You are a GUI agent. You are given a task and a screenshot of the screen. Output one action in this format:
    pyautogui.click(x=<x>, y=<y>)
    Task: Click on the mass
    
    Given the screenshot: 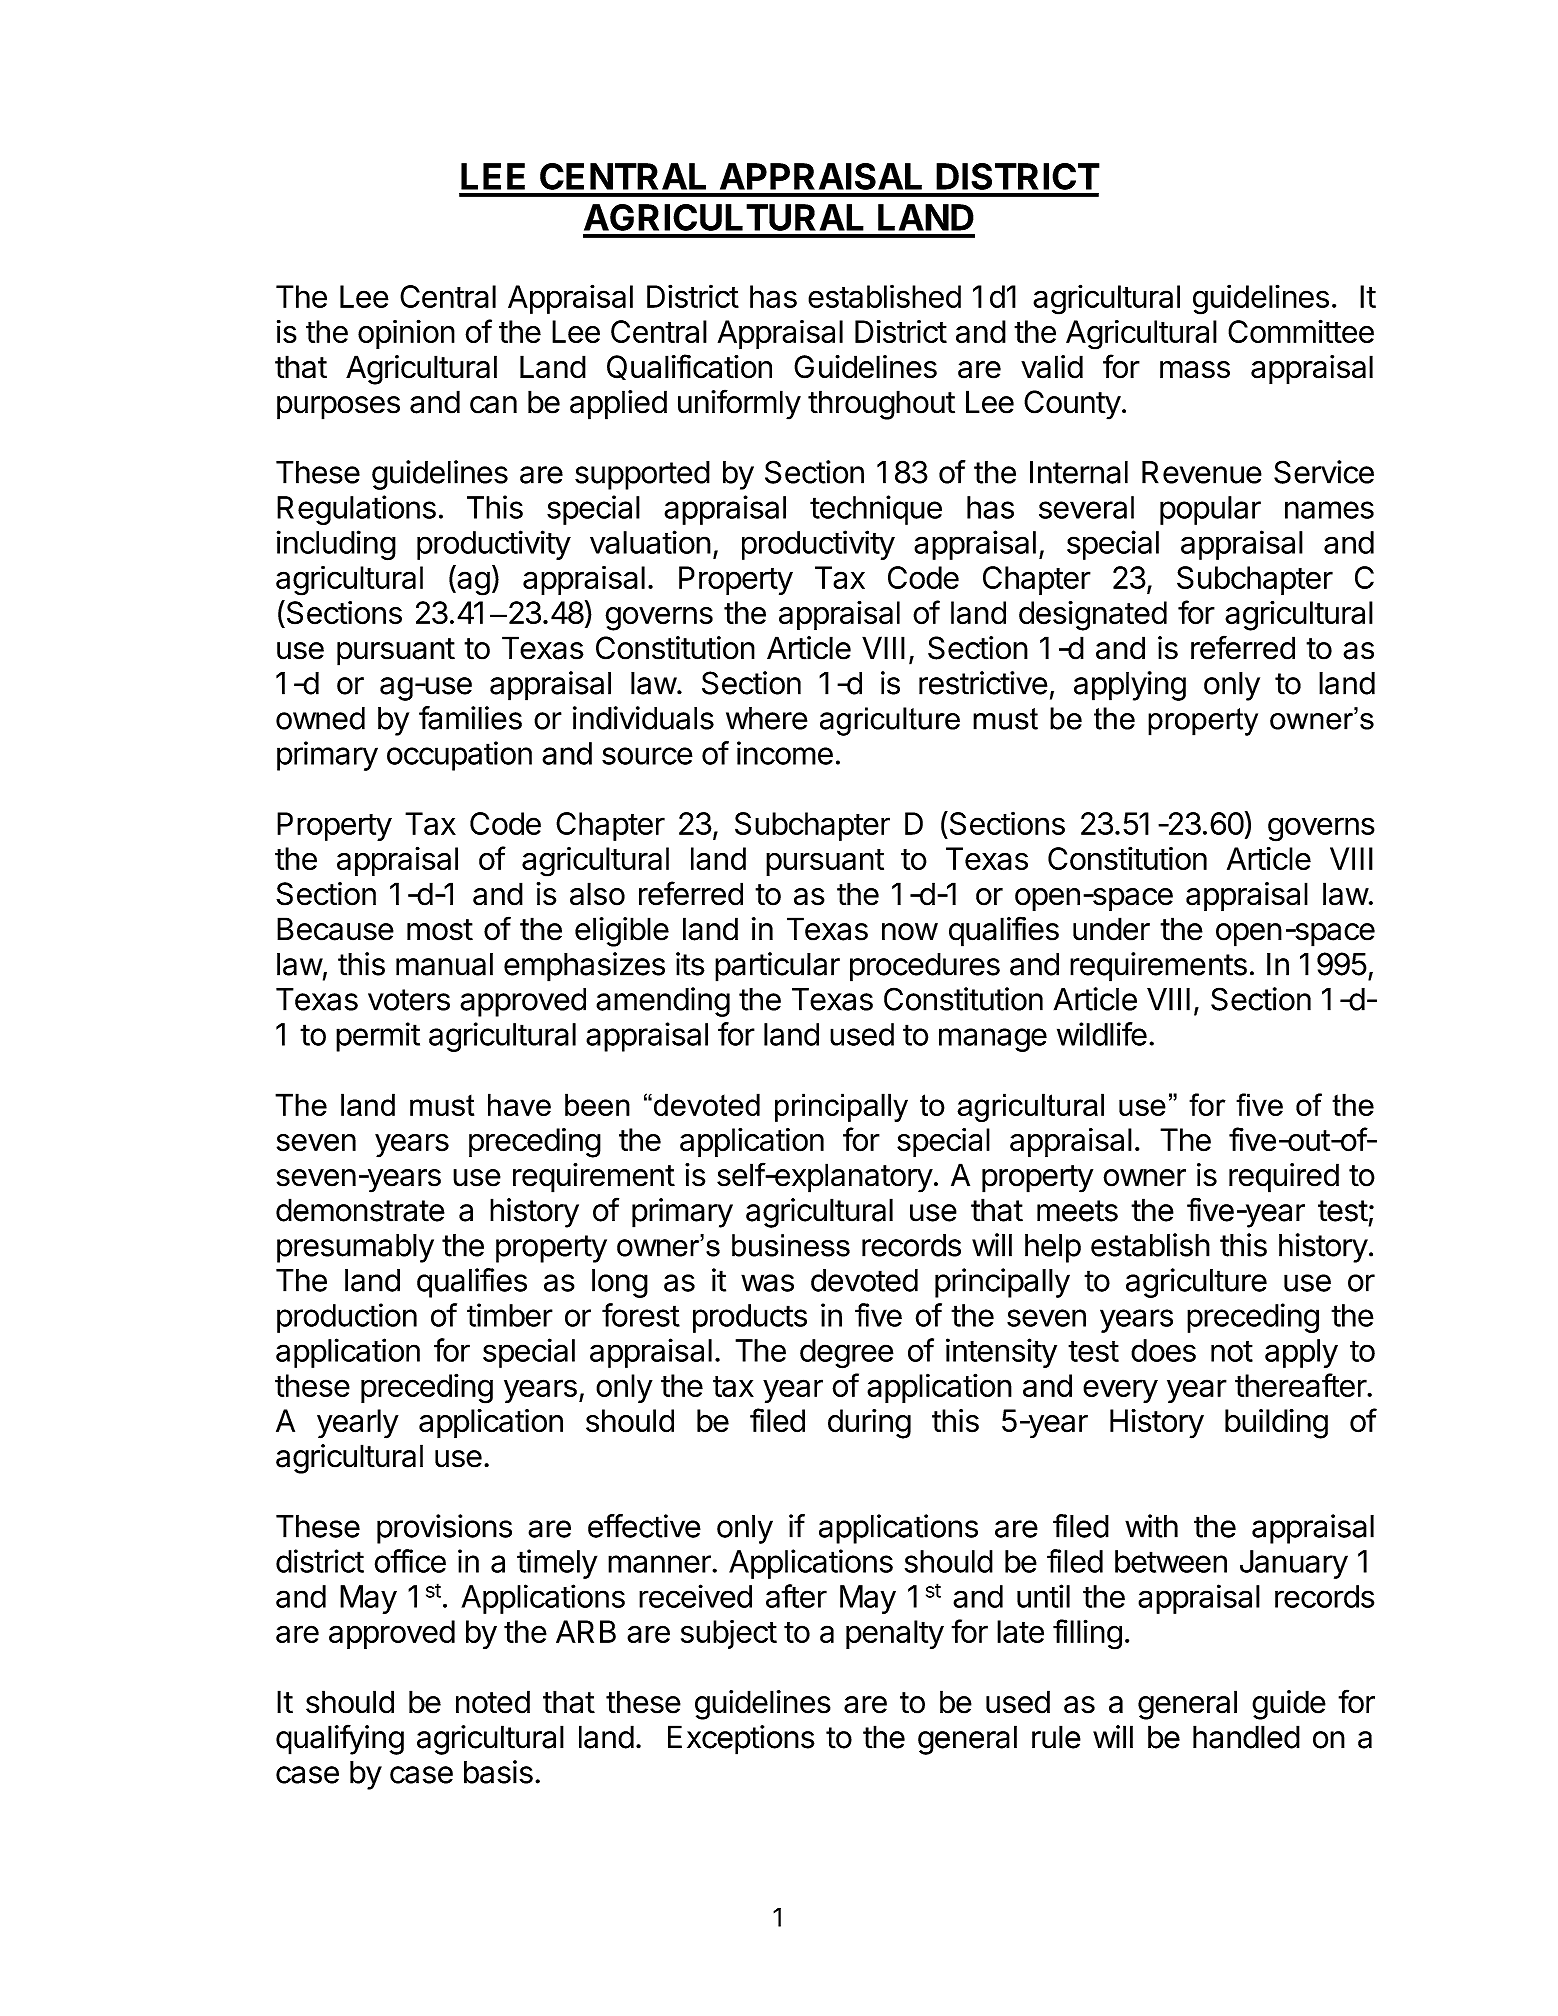 What is the action you would take?
    pyautogui.click(x=1195, y=370)
